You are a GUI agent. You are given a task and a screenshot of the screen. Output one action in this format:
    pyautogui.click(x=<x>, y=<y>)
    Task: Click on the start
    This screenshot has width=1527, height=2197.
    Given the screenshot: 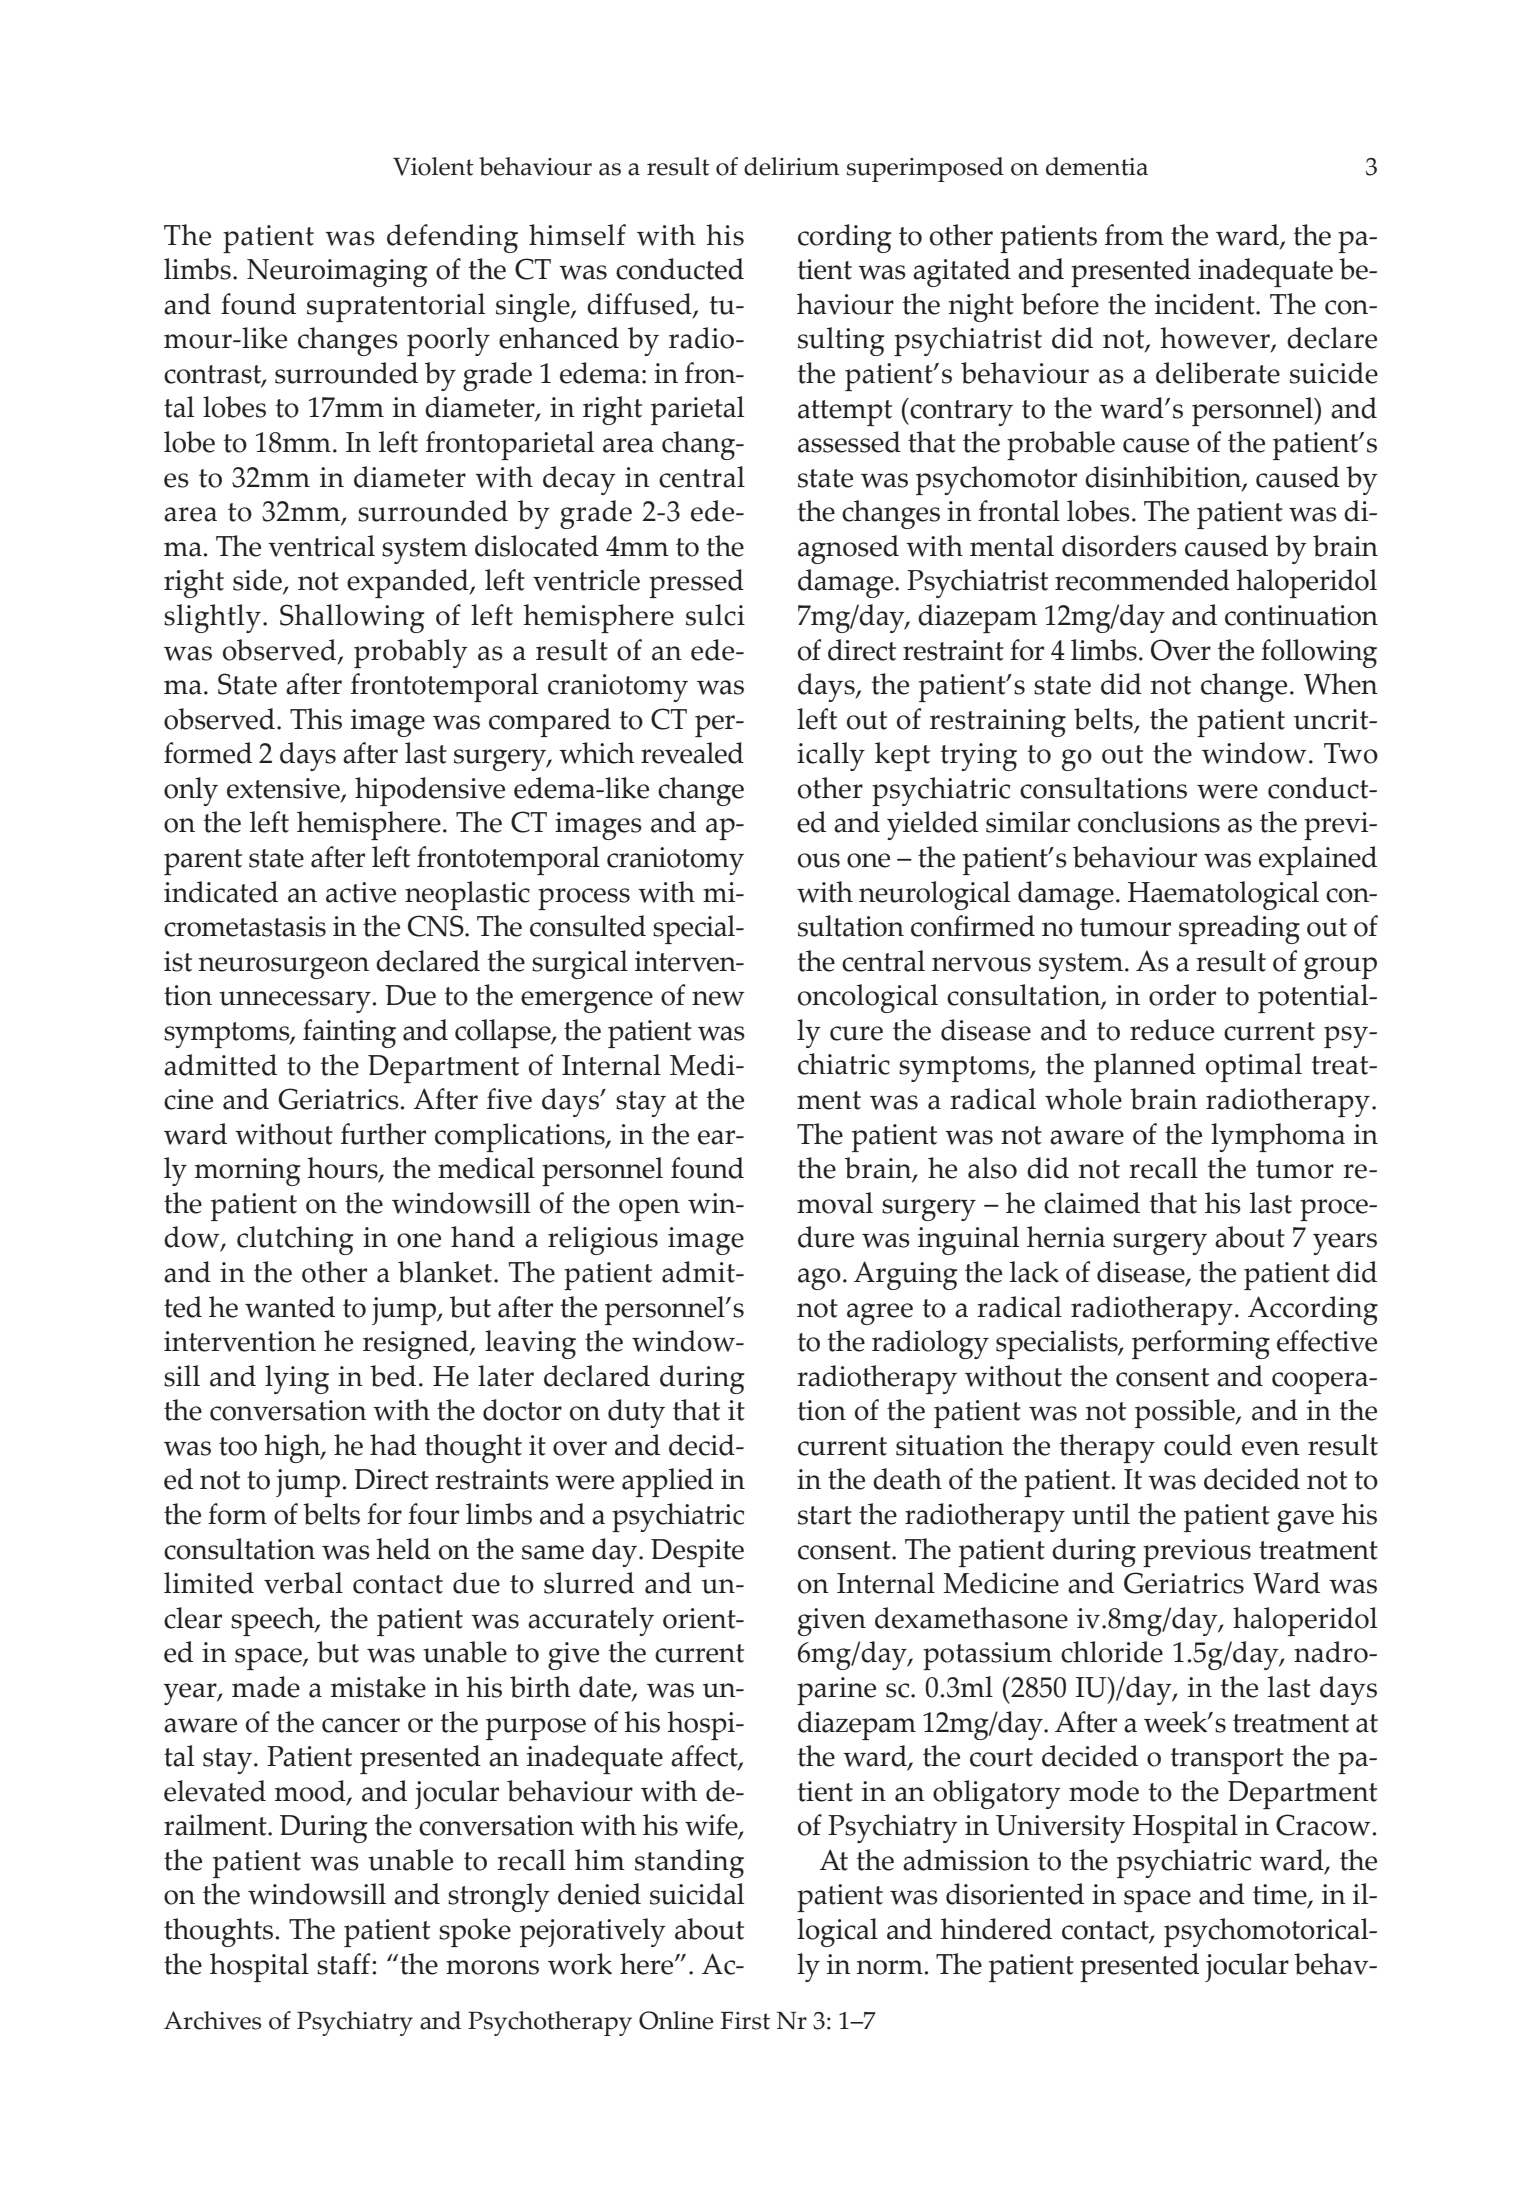 What is the action you would take?
    pyautogui.click(x=825, y=1515)
